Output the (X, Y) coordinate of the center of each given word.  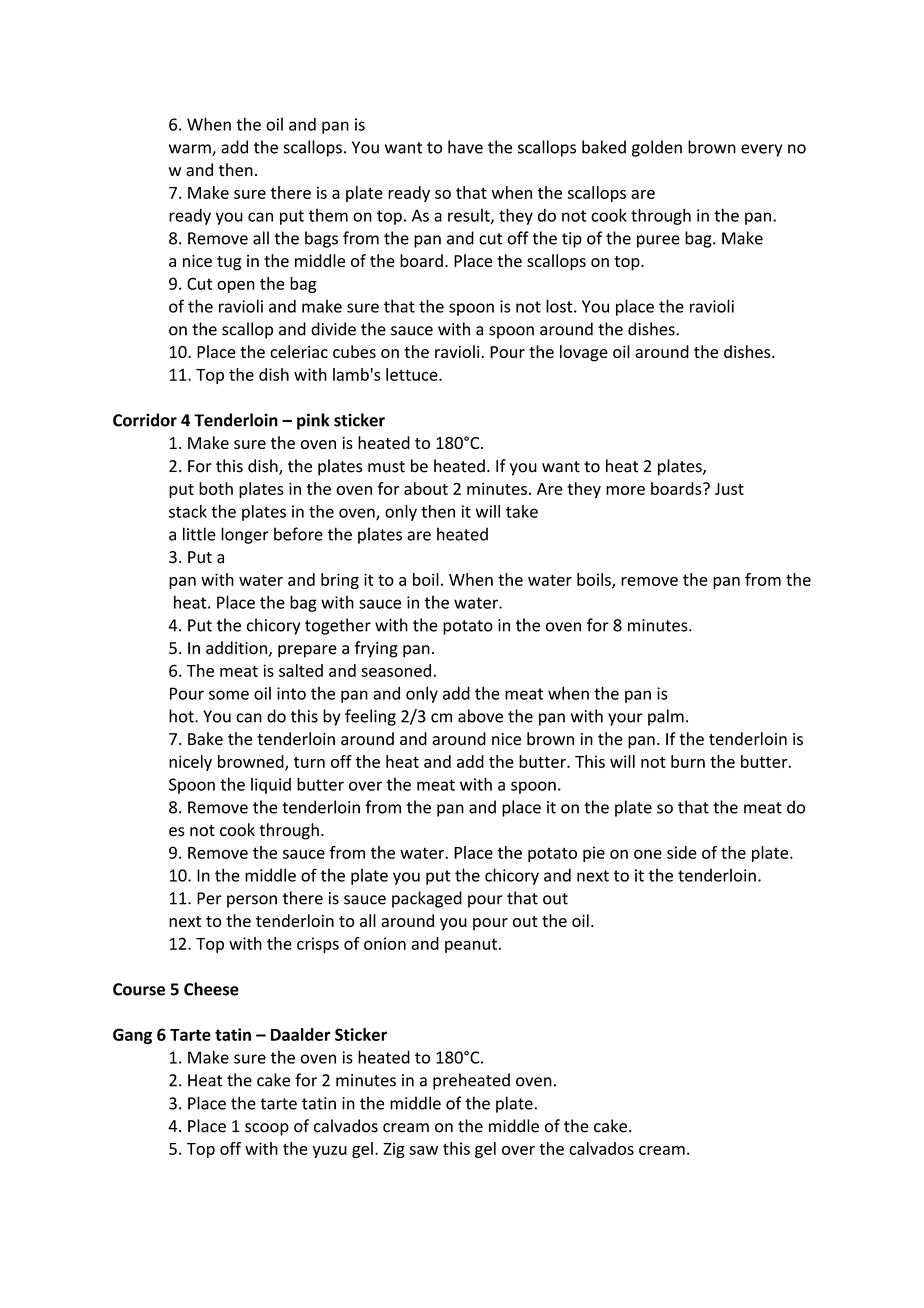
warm (191, 150)
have (465, 147)
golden (657, 148)
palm (666, 717)
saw (423, 1150)
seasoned (396, 670)
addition (236, 648)
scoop (267, 1129)
